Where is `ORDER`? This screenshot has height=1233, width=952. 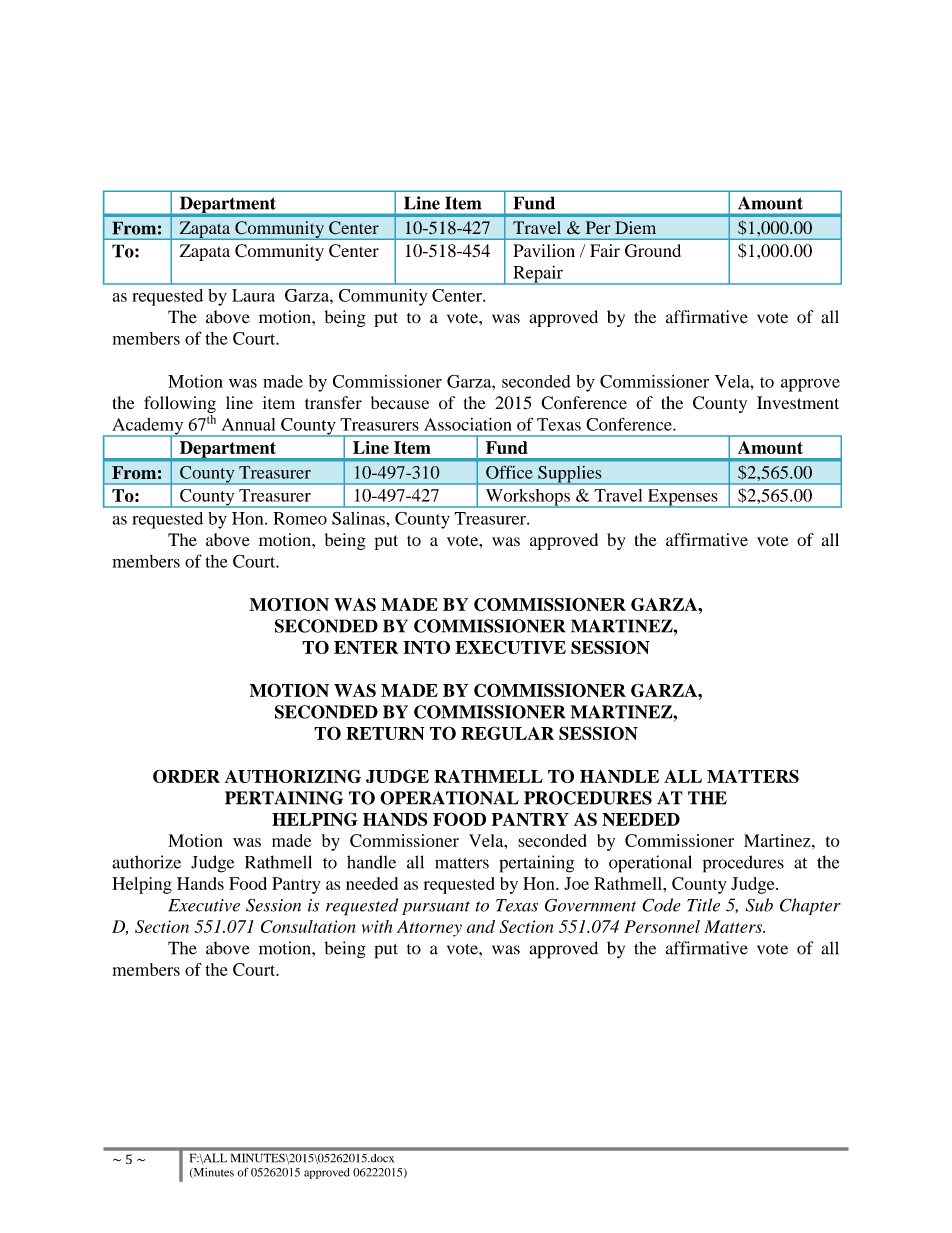
ORDER is located at coordinates (186, 776).
